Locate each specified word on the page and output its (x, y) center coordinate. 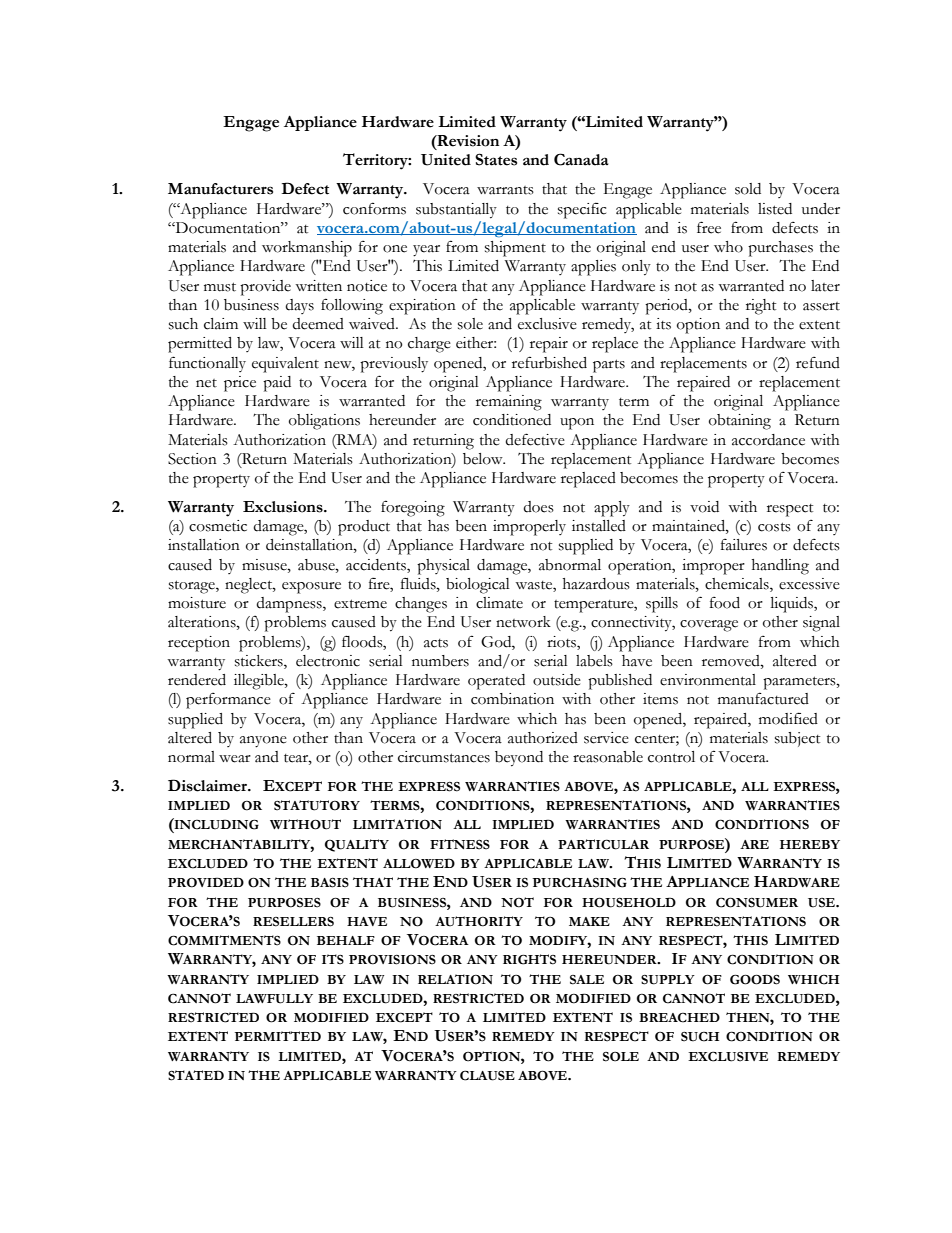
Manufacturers (220, 189)
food (725, 603)
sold (748, 189)
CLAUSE (487, 1075)
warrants (505, 190)
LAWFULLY (274, 999)
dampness (290, 605)
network (523, 622)
